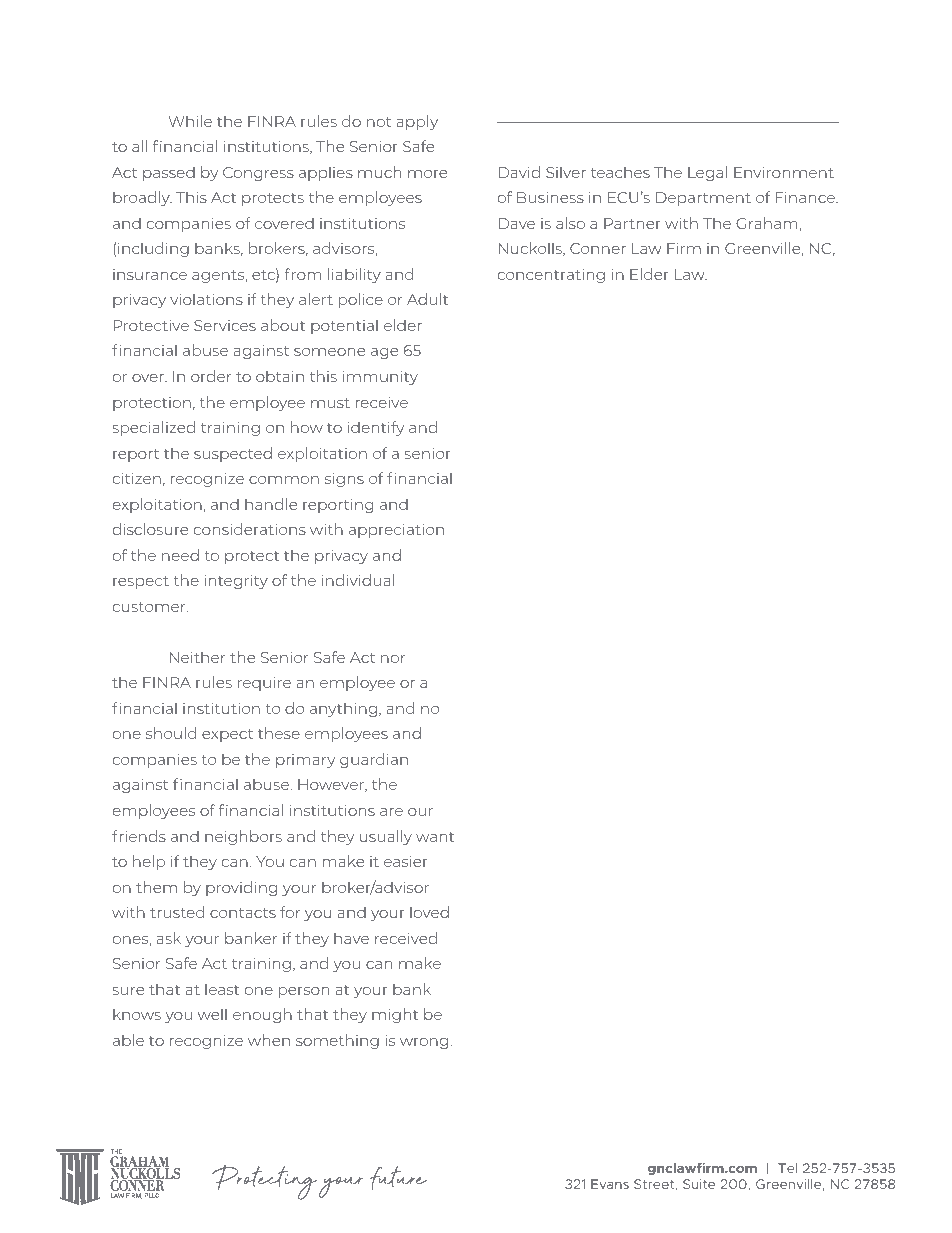  I want to click on loved, so click(429, 912).
